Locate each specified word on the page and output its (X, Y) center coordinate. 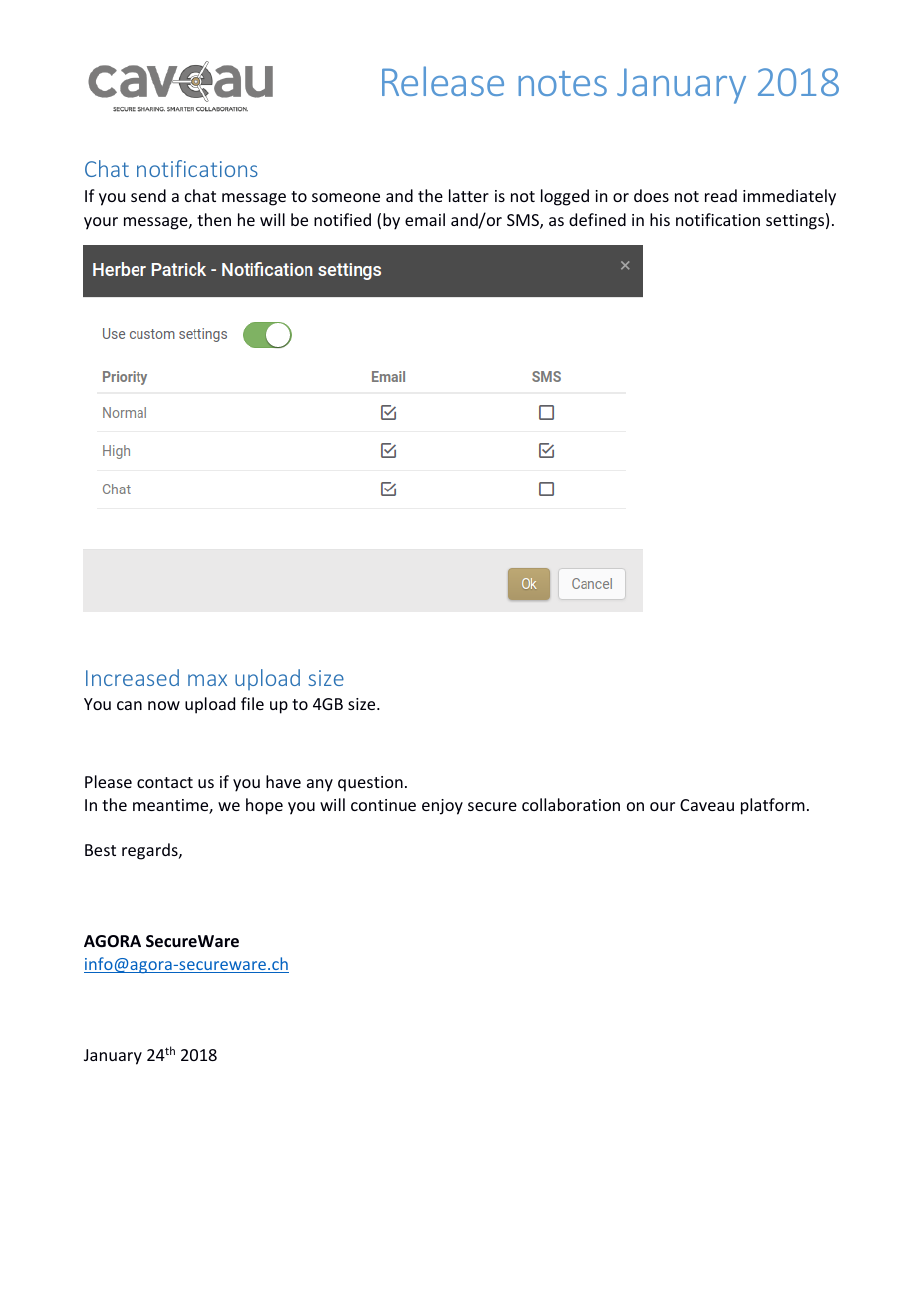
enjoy (442, 807)
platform (773, 806)
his (660, 219)
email (425, 219)
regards (151, 851)
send (148, 195)
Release (443, 81)
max (207, 680)
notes (562, 83)
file (252, 703)
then (214, 219)
